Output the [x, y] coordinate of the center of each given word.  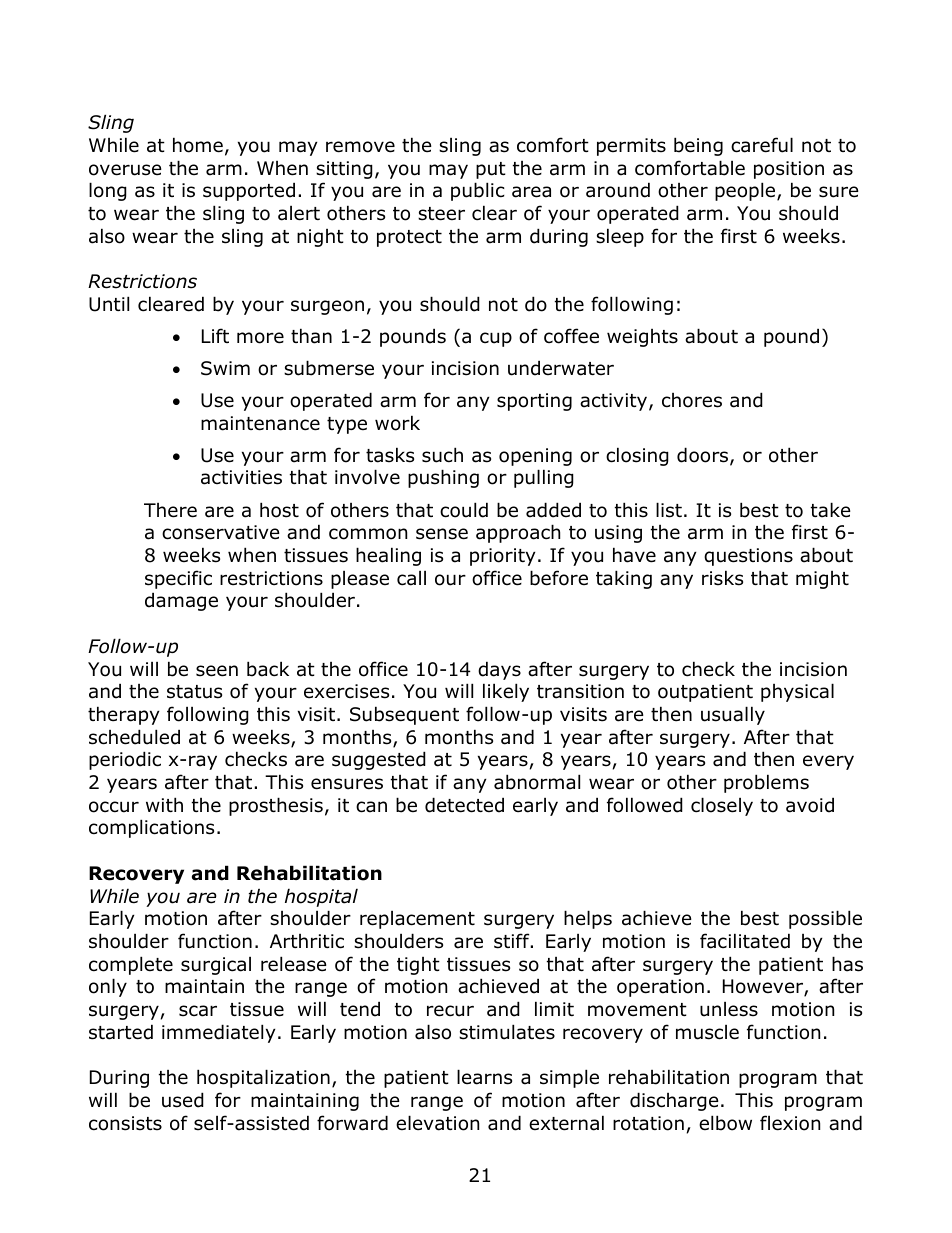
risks [722, 578]
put [491, 170]
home [198, 145]
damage [181, 601]
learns [484, 1077]
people [746, 191]
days [499, 670]
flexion [790, 1123]
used [183, 1100]
